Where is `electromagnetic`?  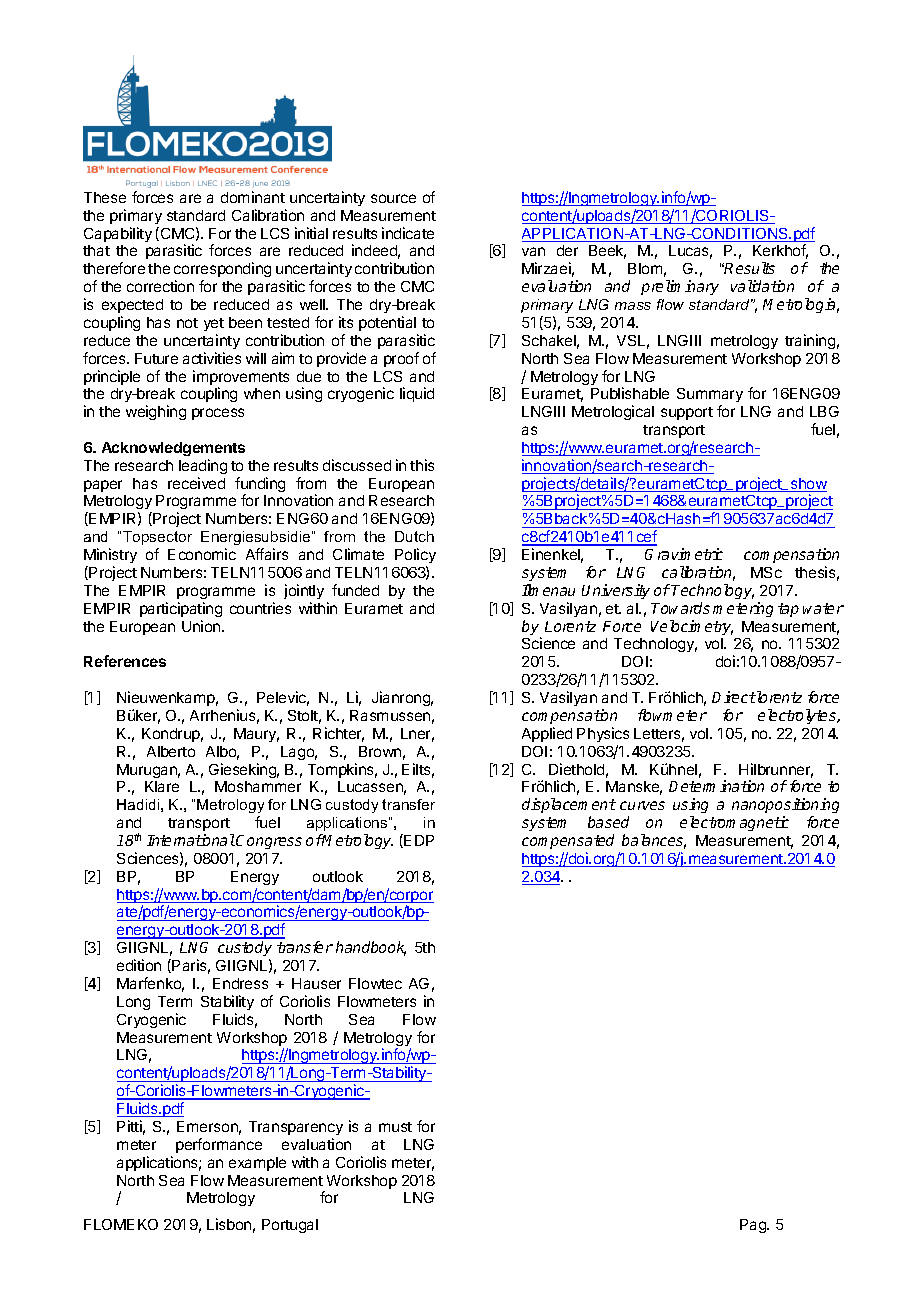
electromagnetic is located at coordinates (734, 823).
